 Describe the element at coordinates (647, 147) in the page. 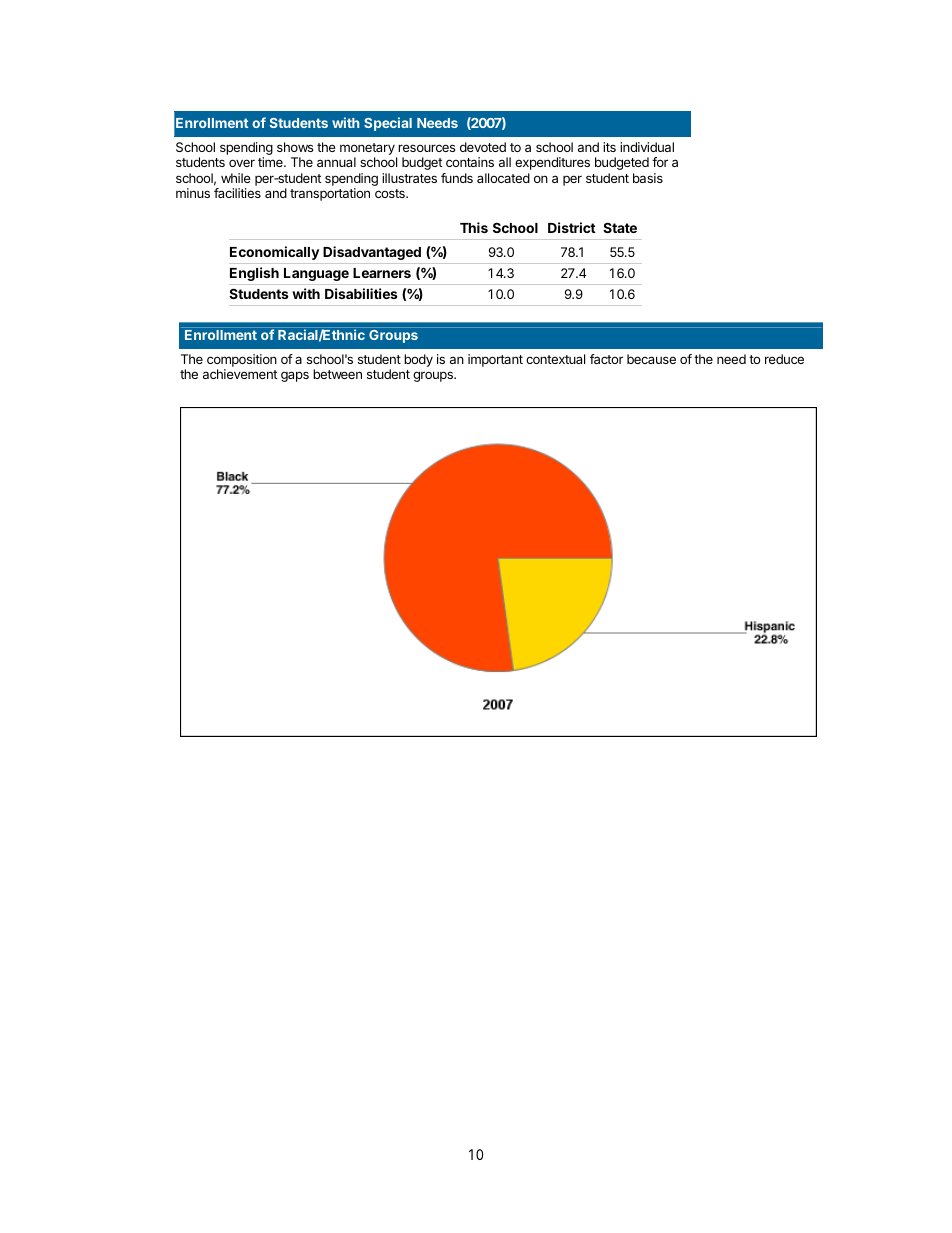

I see `individual` at that location.
